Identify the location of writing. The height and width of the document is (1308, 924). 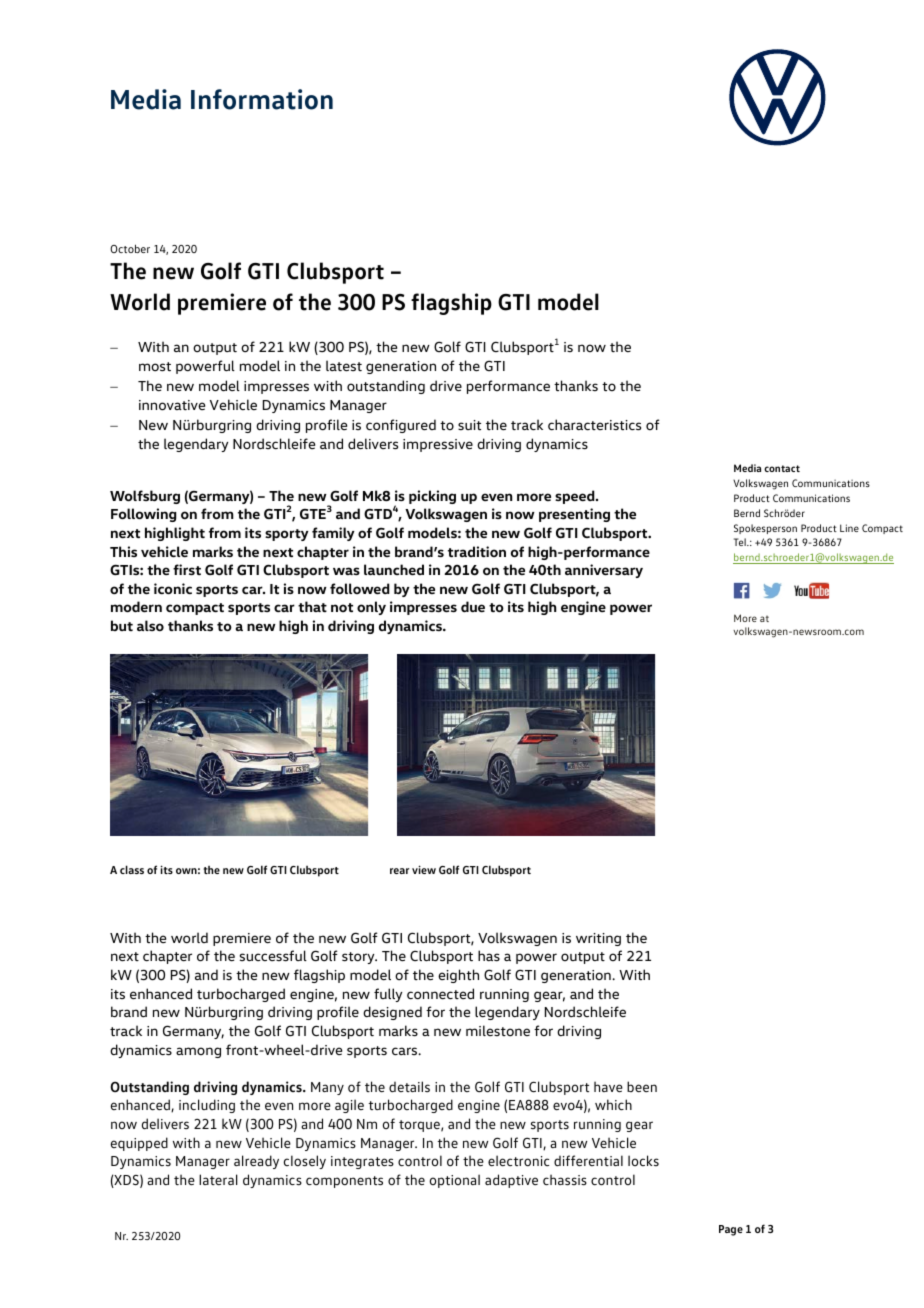
(598, 939).
